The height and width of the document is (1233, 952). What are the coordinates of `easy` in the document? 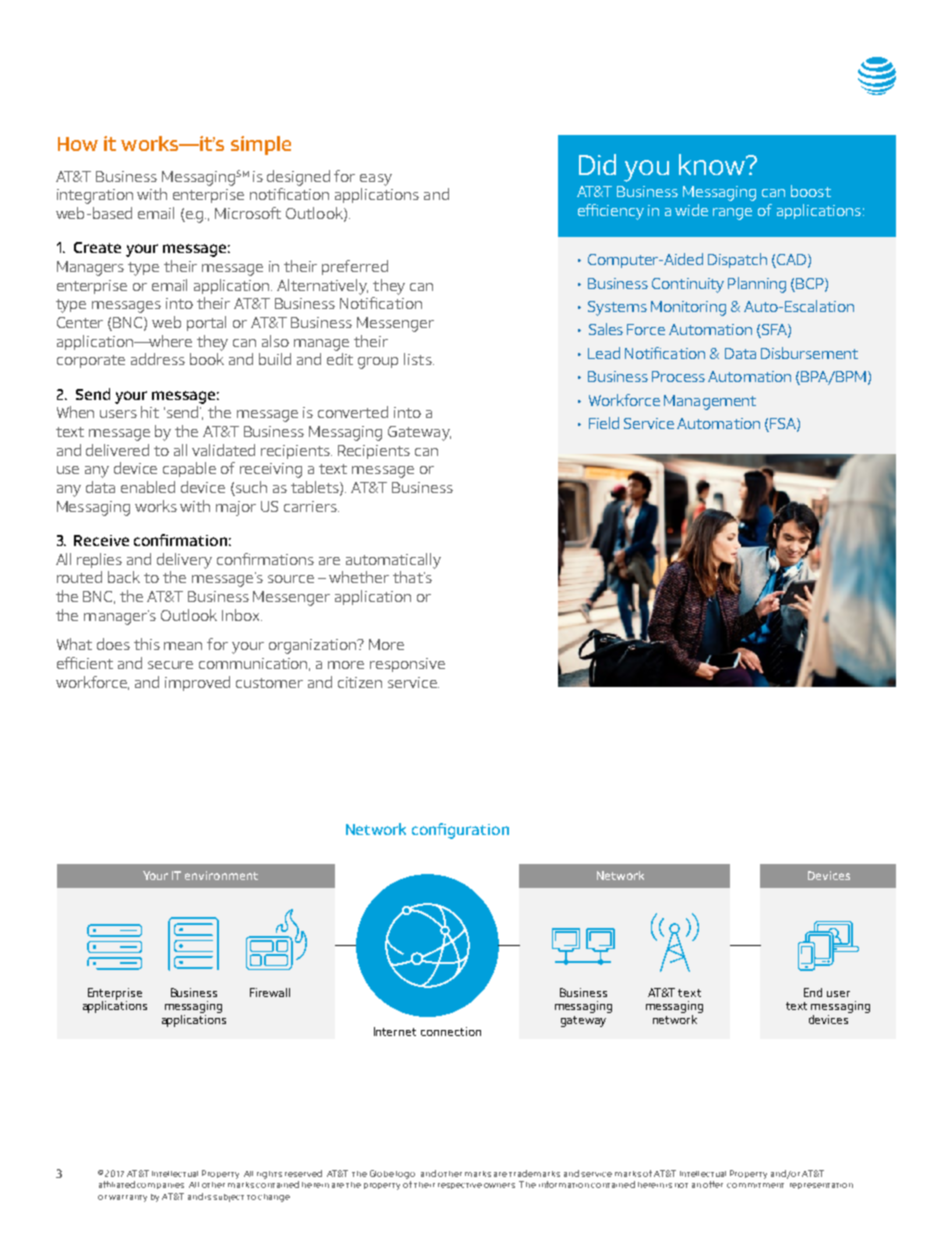 It's located at (376, 180).
